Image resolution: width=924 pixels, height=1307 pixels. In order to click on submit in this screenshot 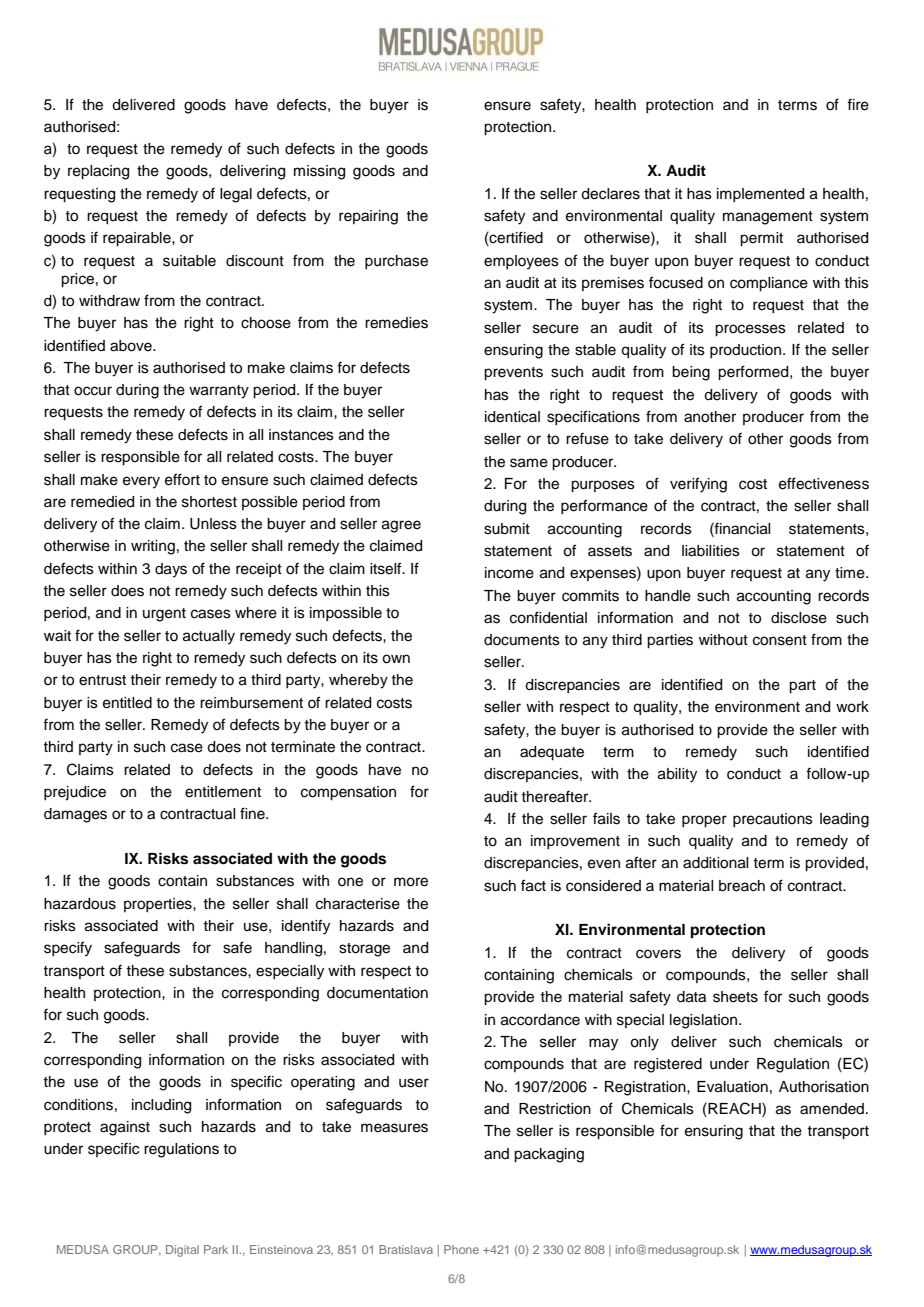, I will do `click(507, 529)`.
